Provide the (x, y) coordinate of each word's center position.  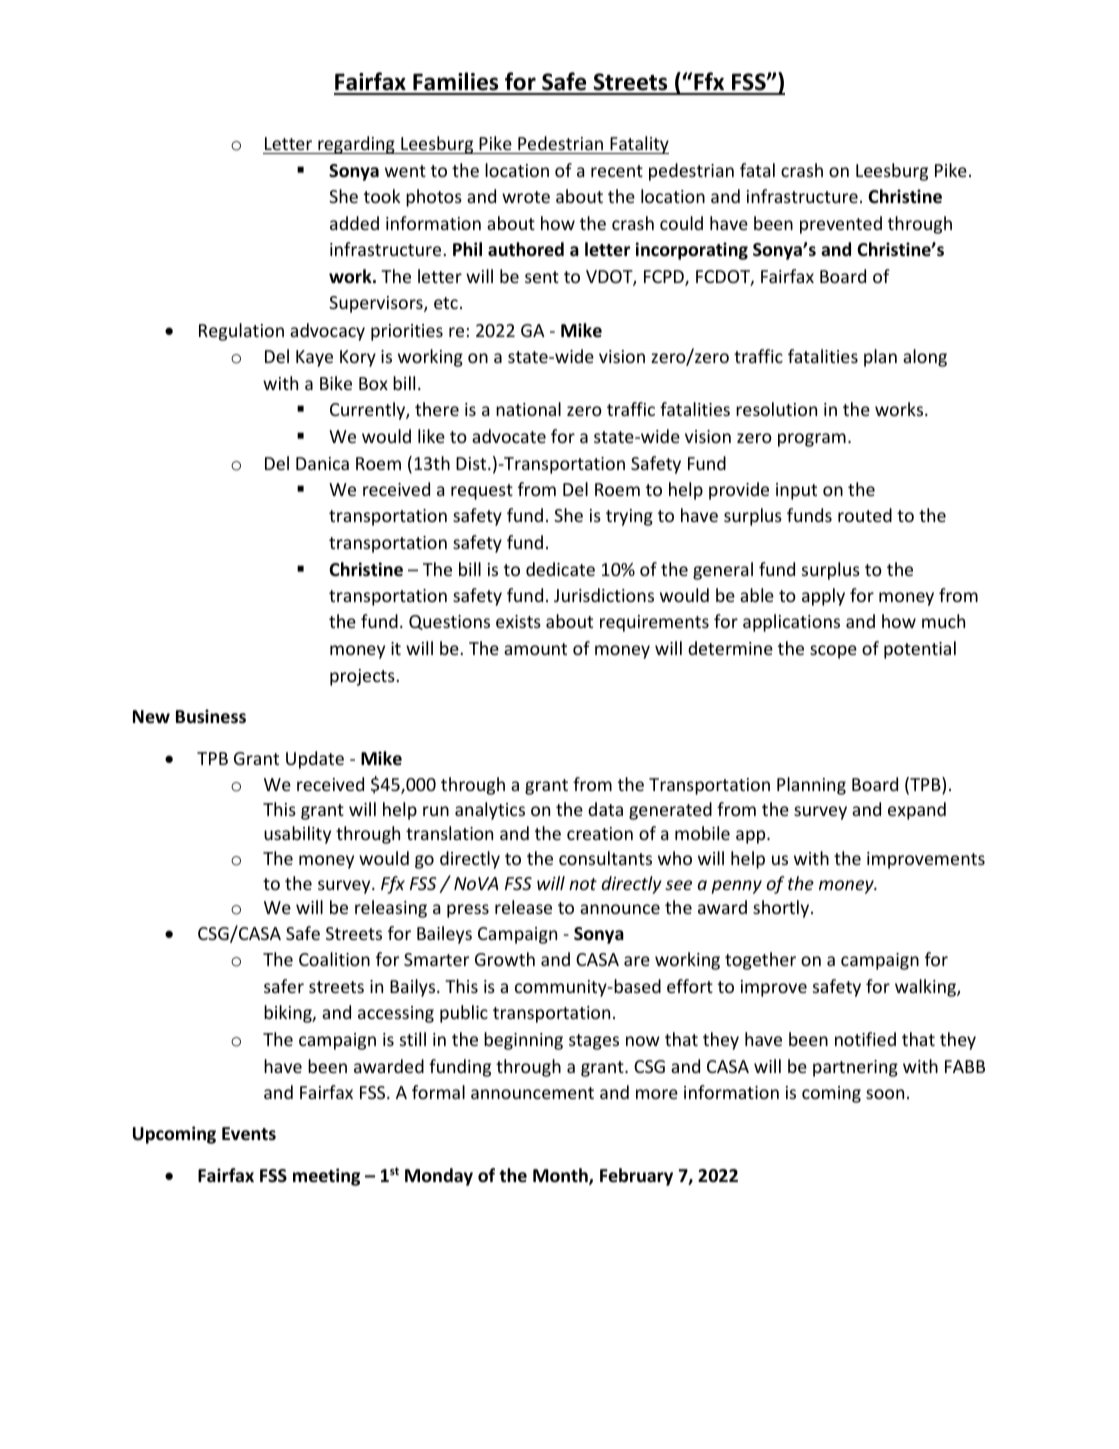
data (605, 809)
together (760, 961)
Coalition (334, 959)
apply (823, 597)
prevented (841, 225)
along (925, 358)
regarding (356, 145)
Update (315, 760)
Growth (505, 959)
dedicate (560, 569)
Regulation (241, 332)
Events (249, 1134)
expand (917, 811)
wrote (526, 197)
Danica (322, 463)
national (528, 409)
